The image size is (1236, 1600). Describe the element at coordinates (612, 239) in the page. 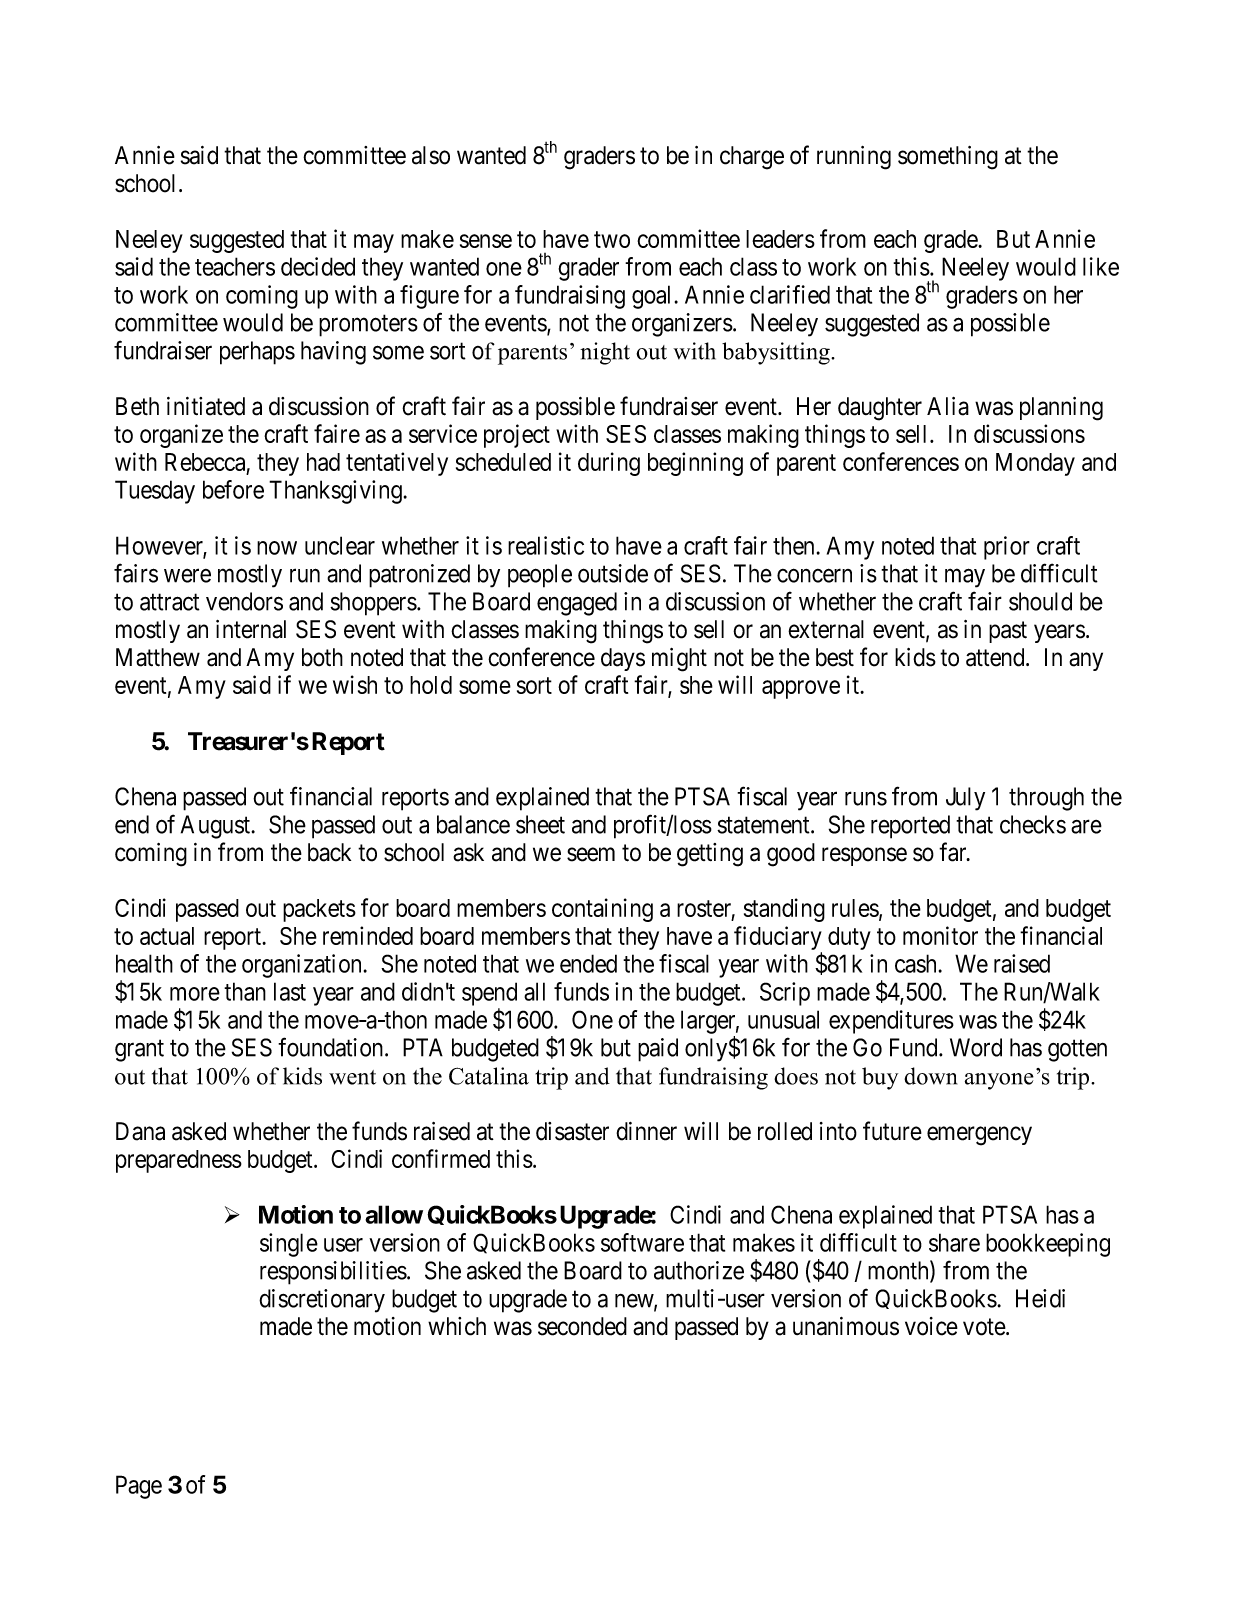

I see `two` at that location.
